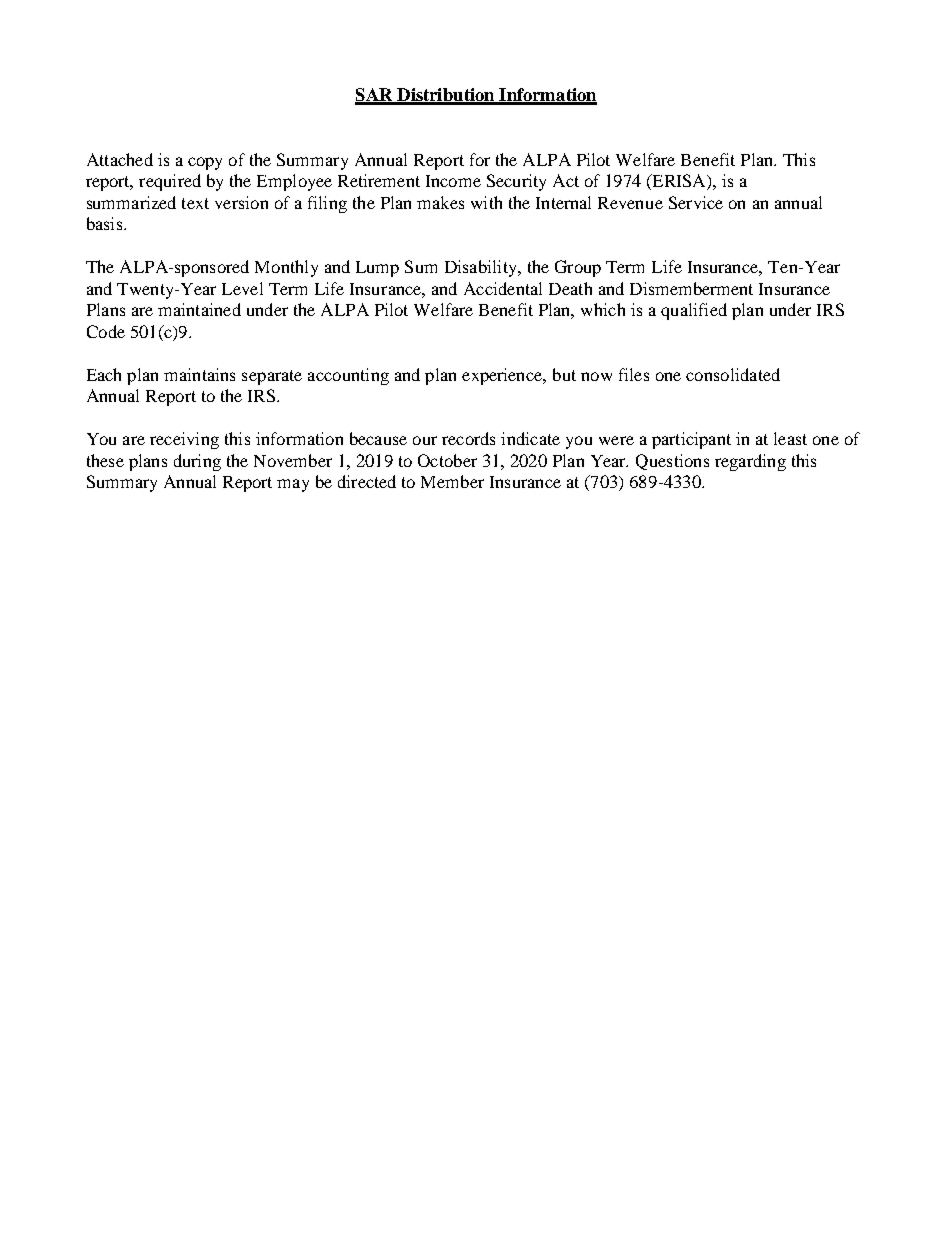 The height and width of the document is (1233, 952). I want to click on ERISA, so click(679, 182).
